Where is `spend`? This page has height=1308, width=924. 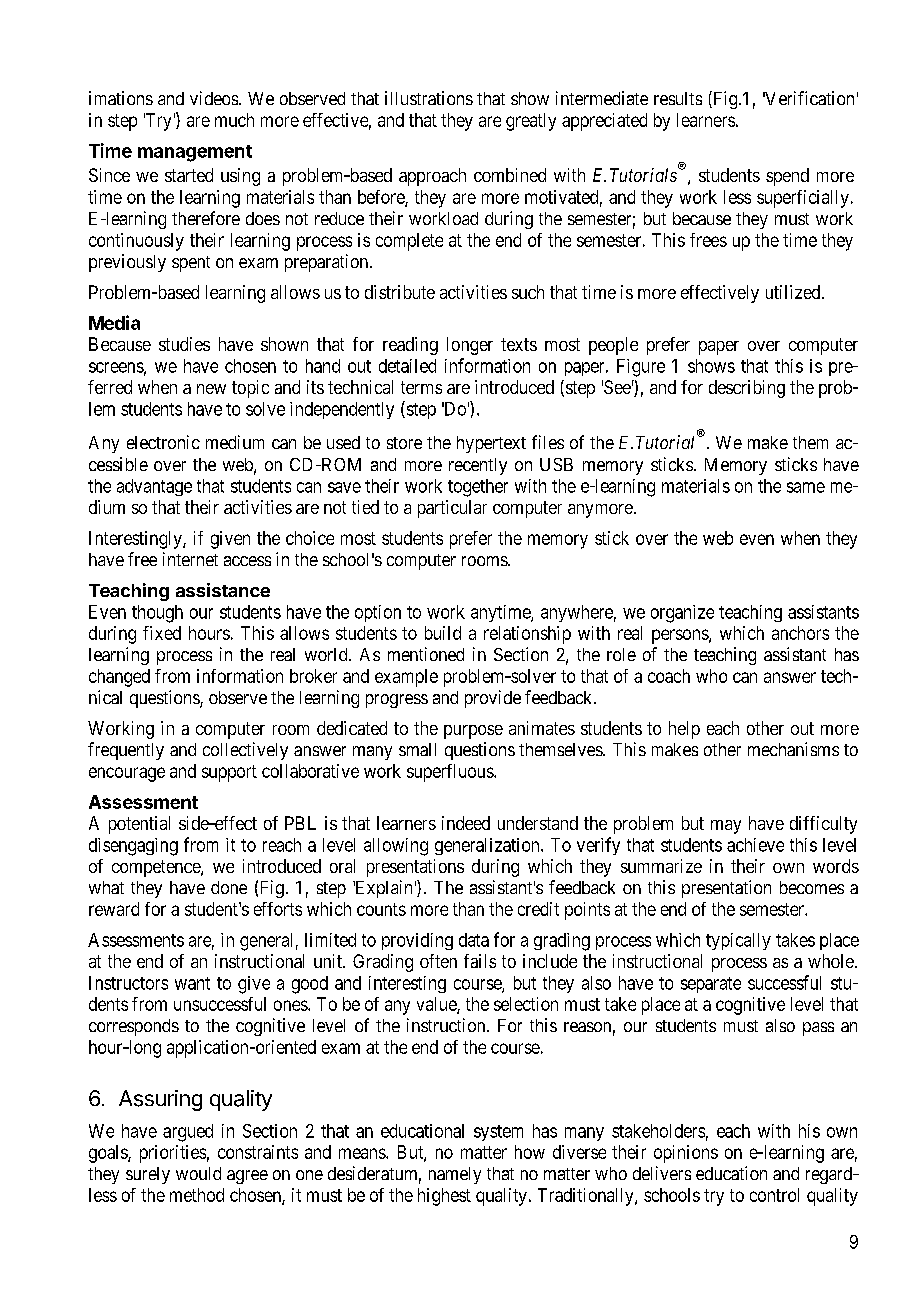 spend is located at coordinates (787, 177).
